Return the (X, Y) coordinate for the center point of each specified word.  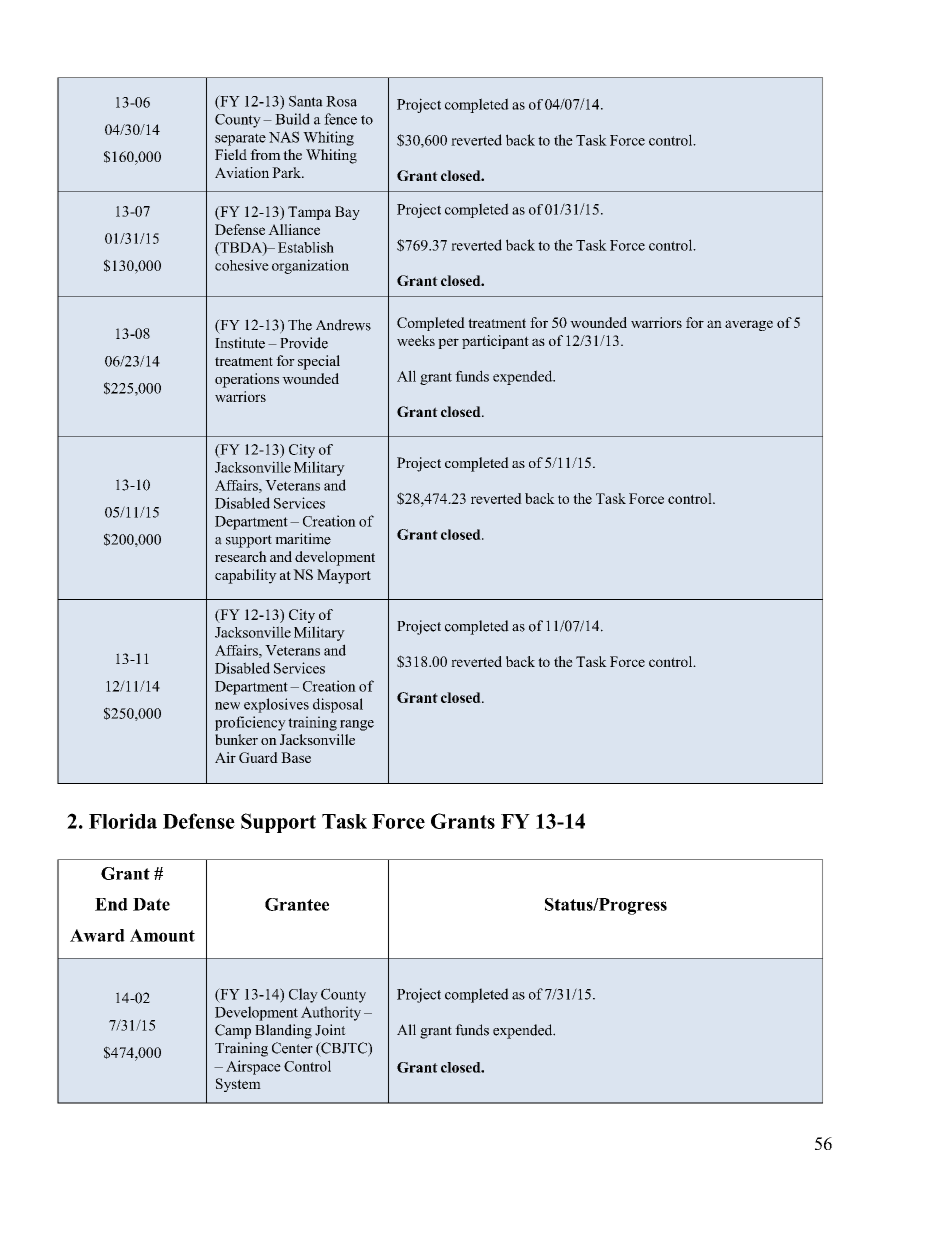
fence (340, 119)
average (749, 325)
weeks (416, 340)
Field (231, 154)
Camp (233, 1031)
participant (495, 342)
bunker (236, 739)
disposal (338, 705)
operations (247, 380)
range (357, 725)
